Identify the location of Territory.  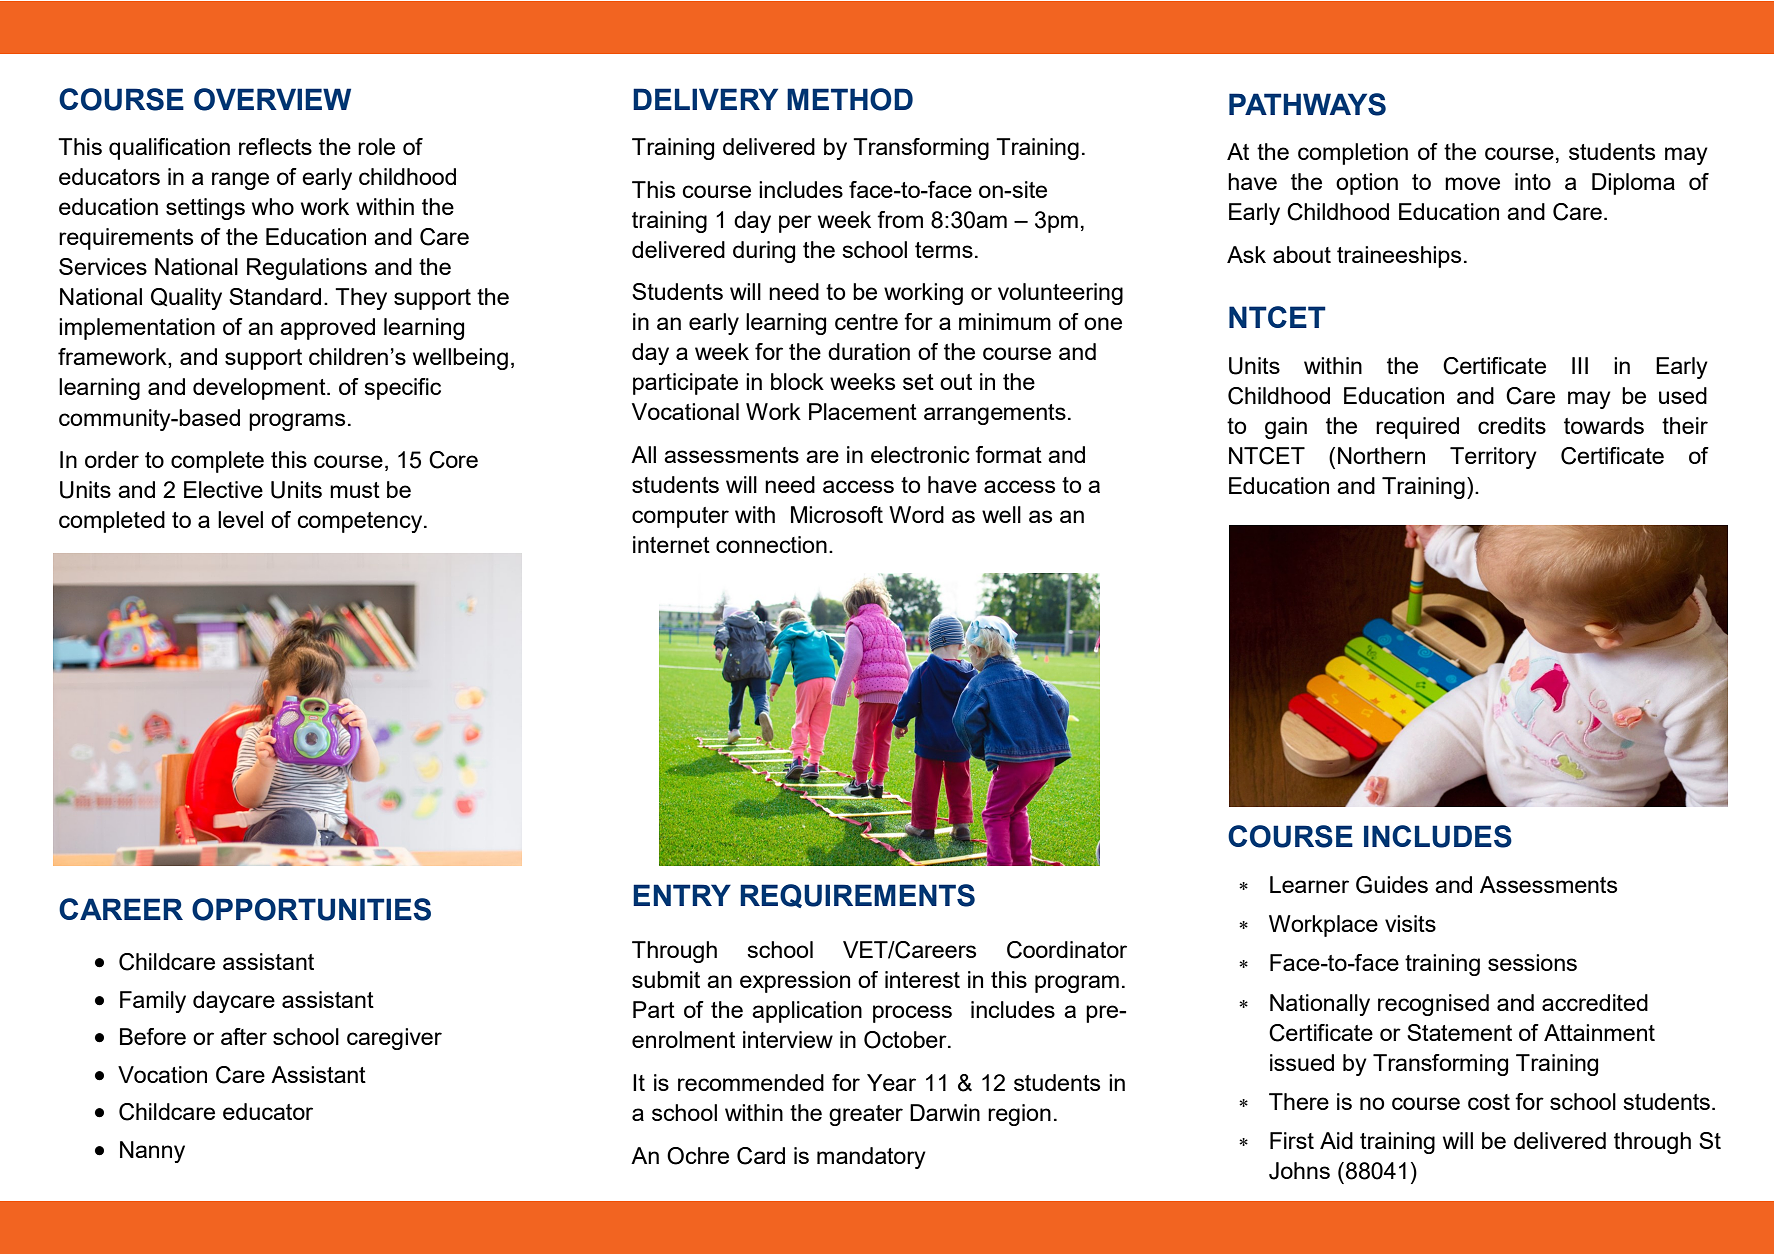
(1493, 458).
